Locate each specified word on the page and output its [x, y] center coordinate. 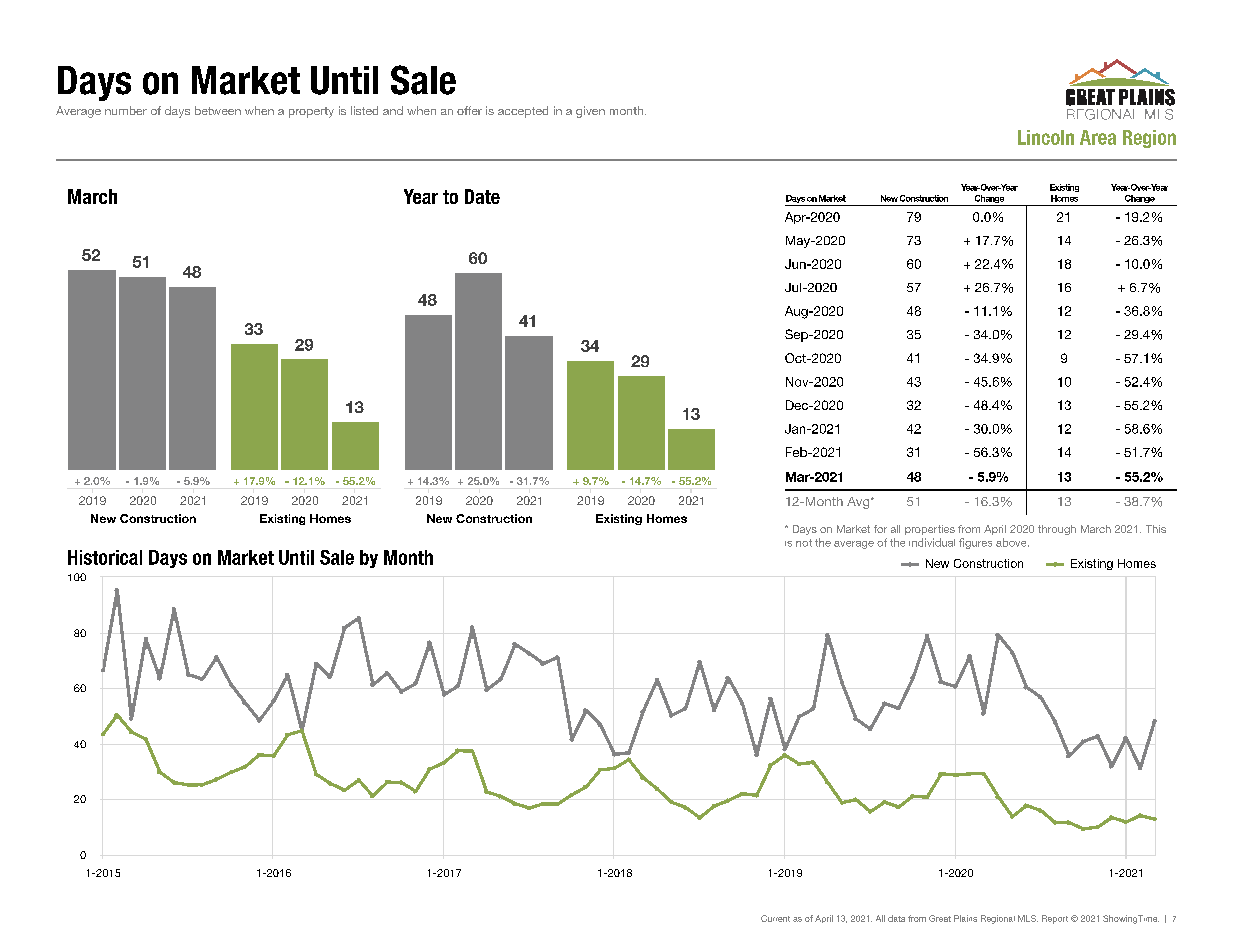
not [804, 543]
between [218, 110]
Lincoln [1046, 137]
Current [775, 918]
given [590, 112]
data [896, 918]
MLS [1028, 918]
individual [932, 542]
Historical [105, 557]
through [1057, 530]
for [880, 529]
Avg [859, 503]
